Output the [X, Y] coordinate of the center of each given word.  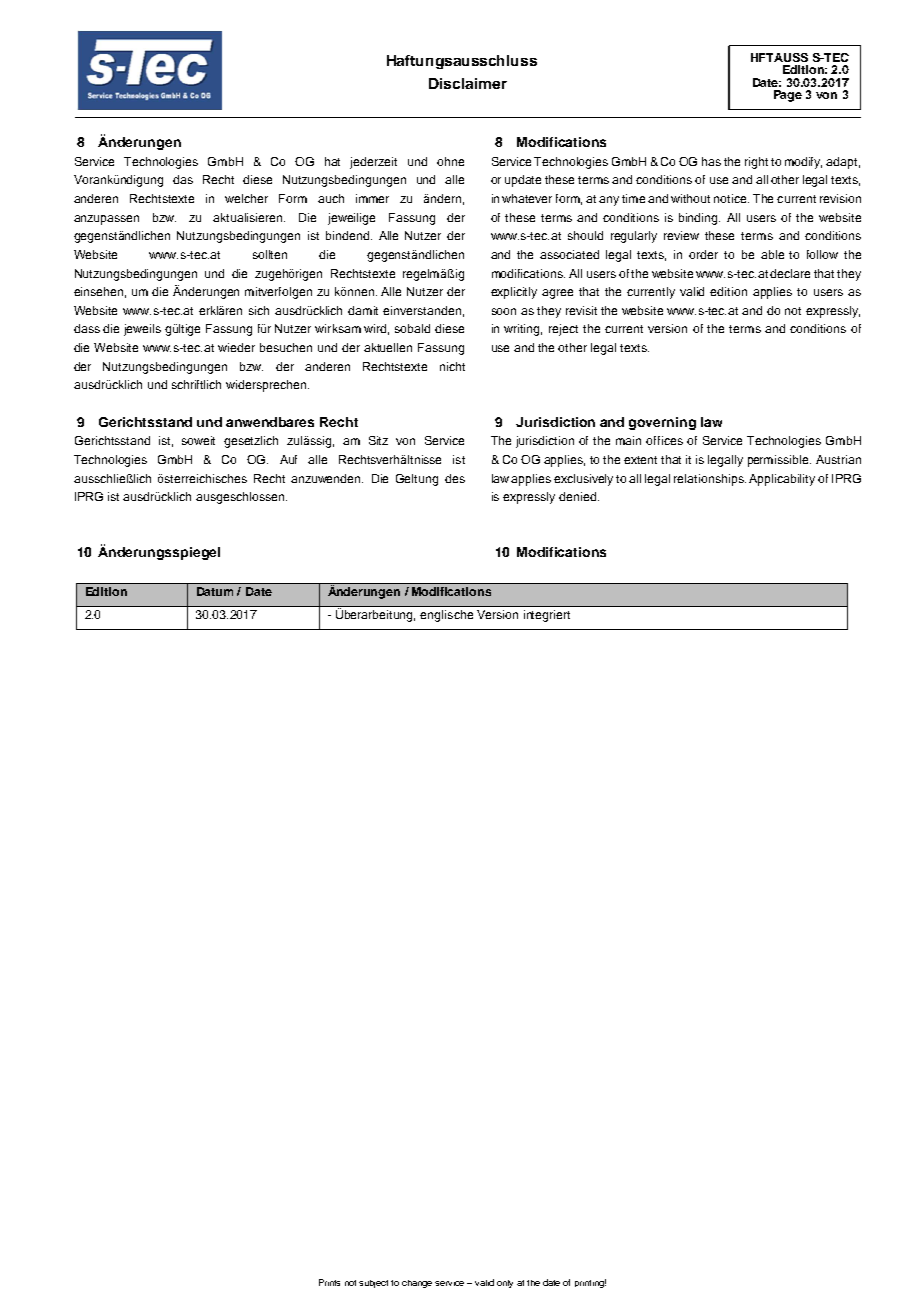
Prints [329, 1282]
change [417, 1284]
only [505, 1284]
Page [788, 96]
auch [331, 198]
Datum [215, 591]
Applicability [782, 480]
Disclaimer [468, 83]
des [455, 478]
